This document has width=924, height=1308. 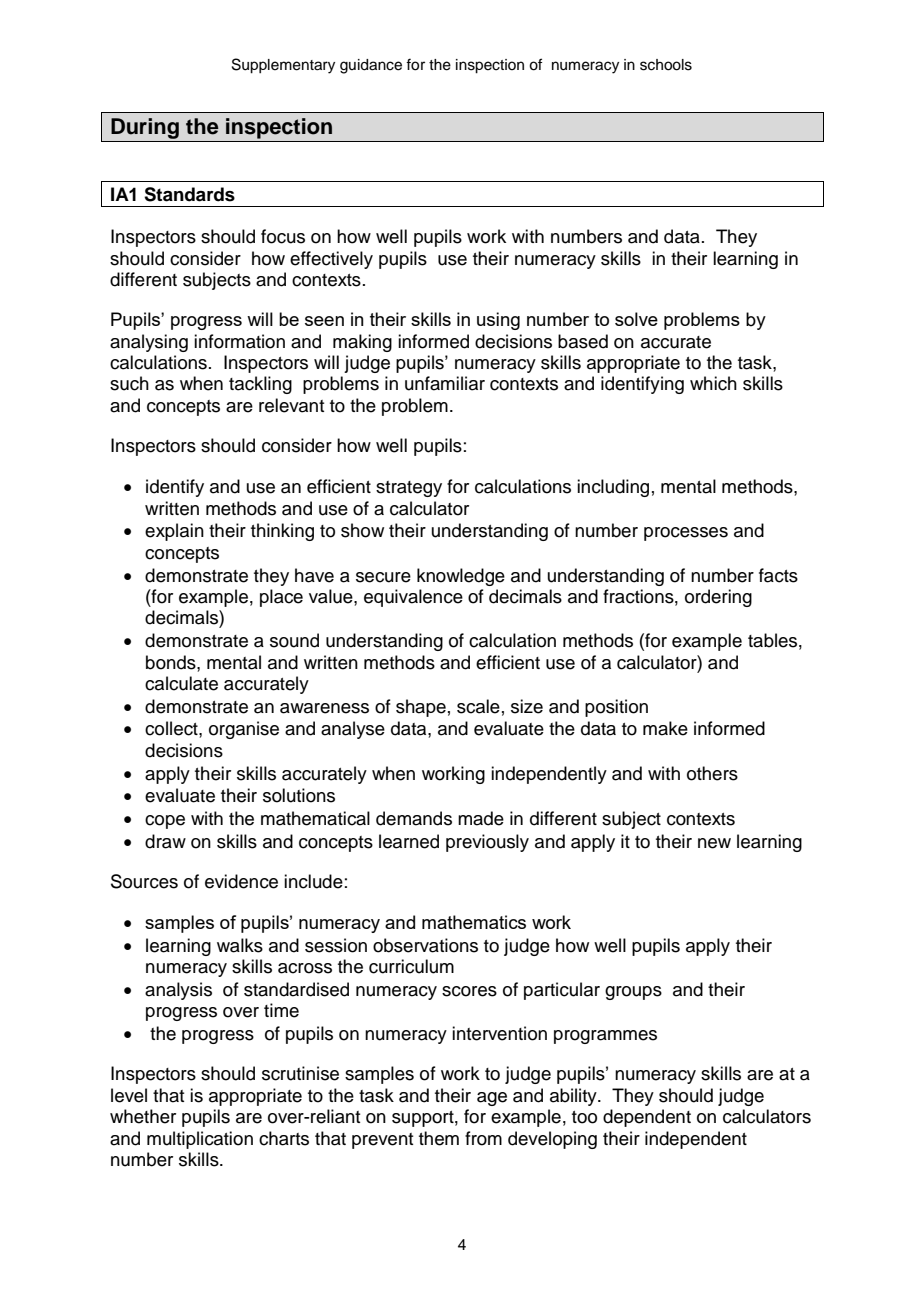 I want to click on made, so click(x=481, y=818).
